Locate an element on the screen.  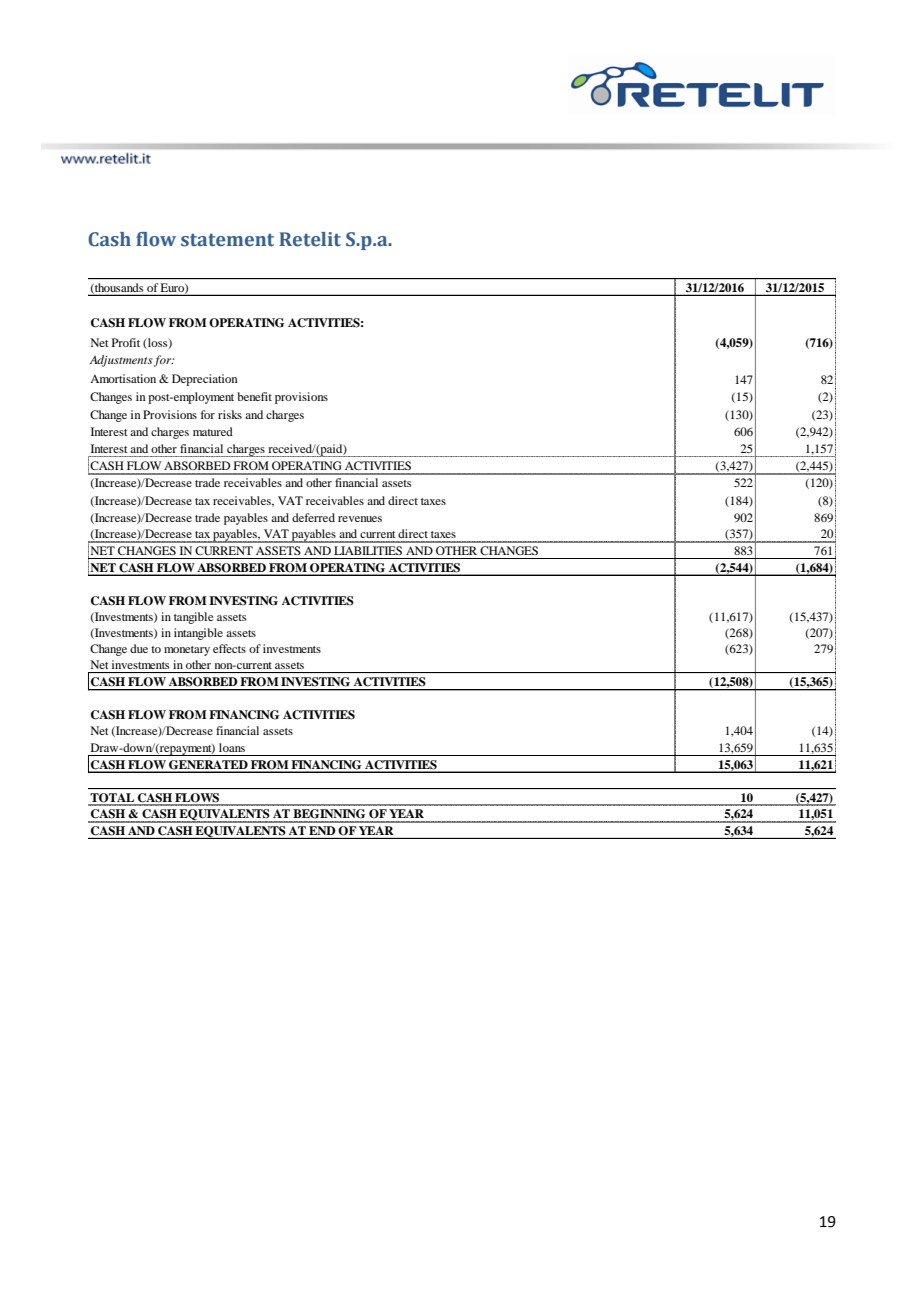
deferred is located at coordinates (313, 517).
